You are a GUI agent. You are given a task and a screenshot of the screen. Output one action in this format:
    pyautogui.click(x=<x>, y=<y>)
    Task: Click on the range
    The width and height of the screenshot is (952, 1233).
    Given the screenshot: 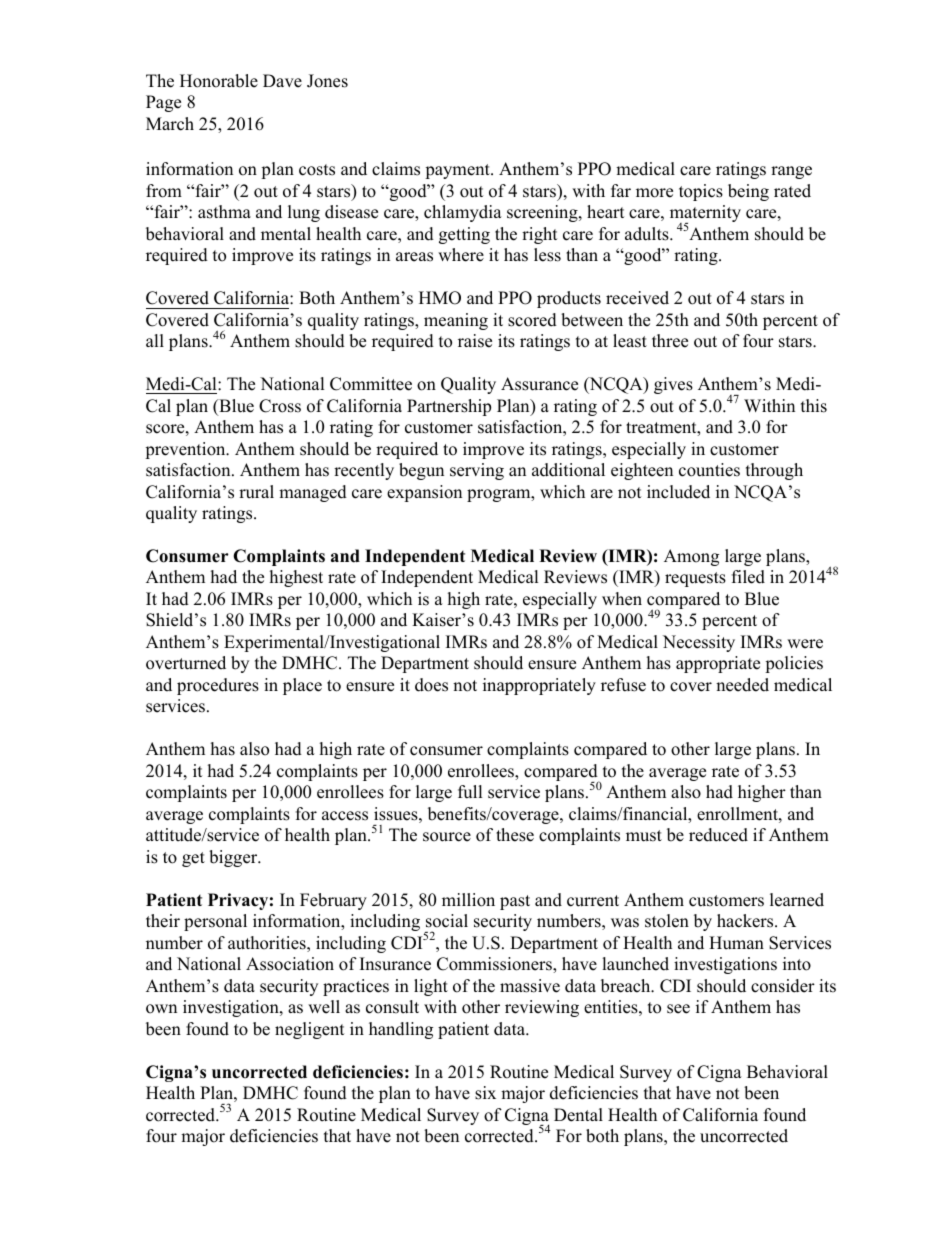 What is the action you would take?
    pyautogui.click(x=791, y=172)
